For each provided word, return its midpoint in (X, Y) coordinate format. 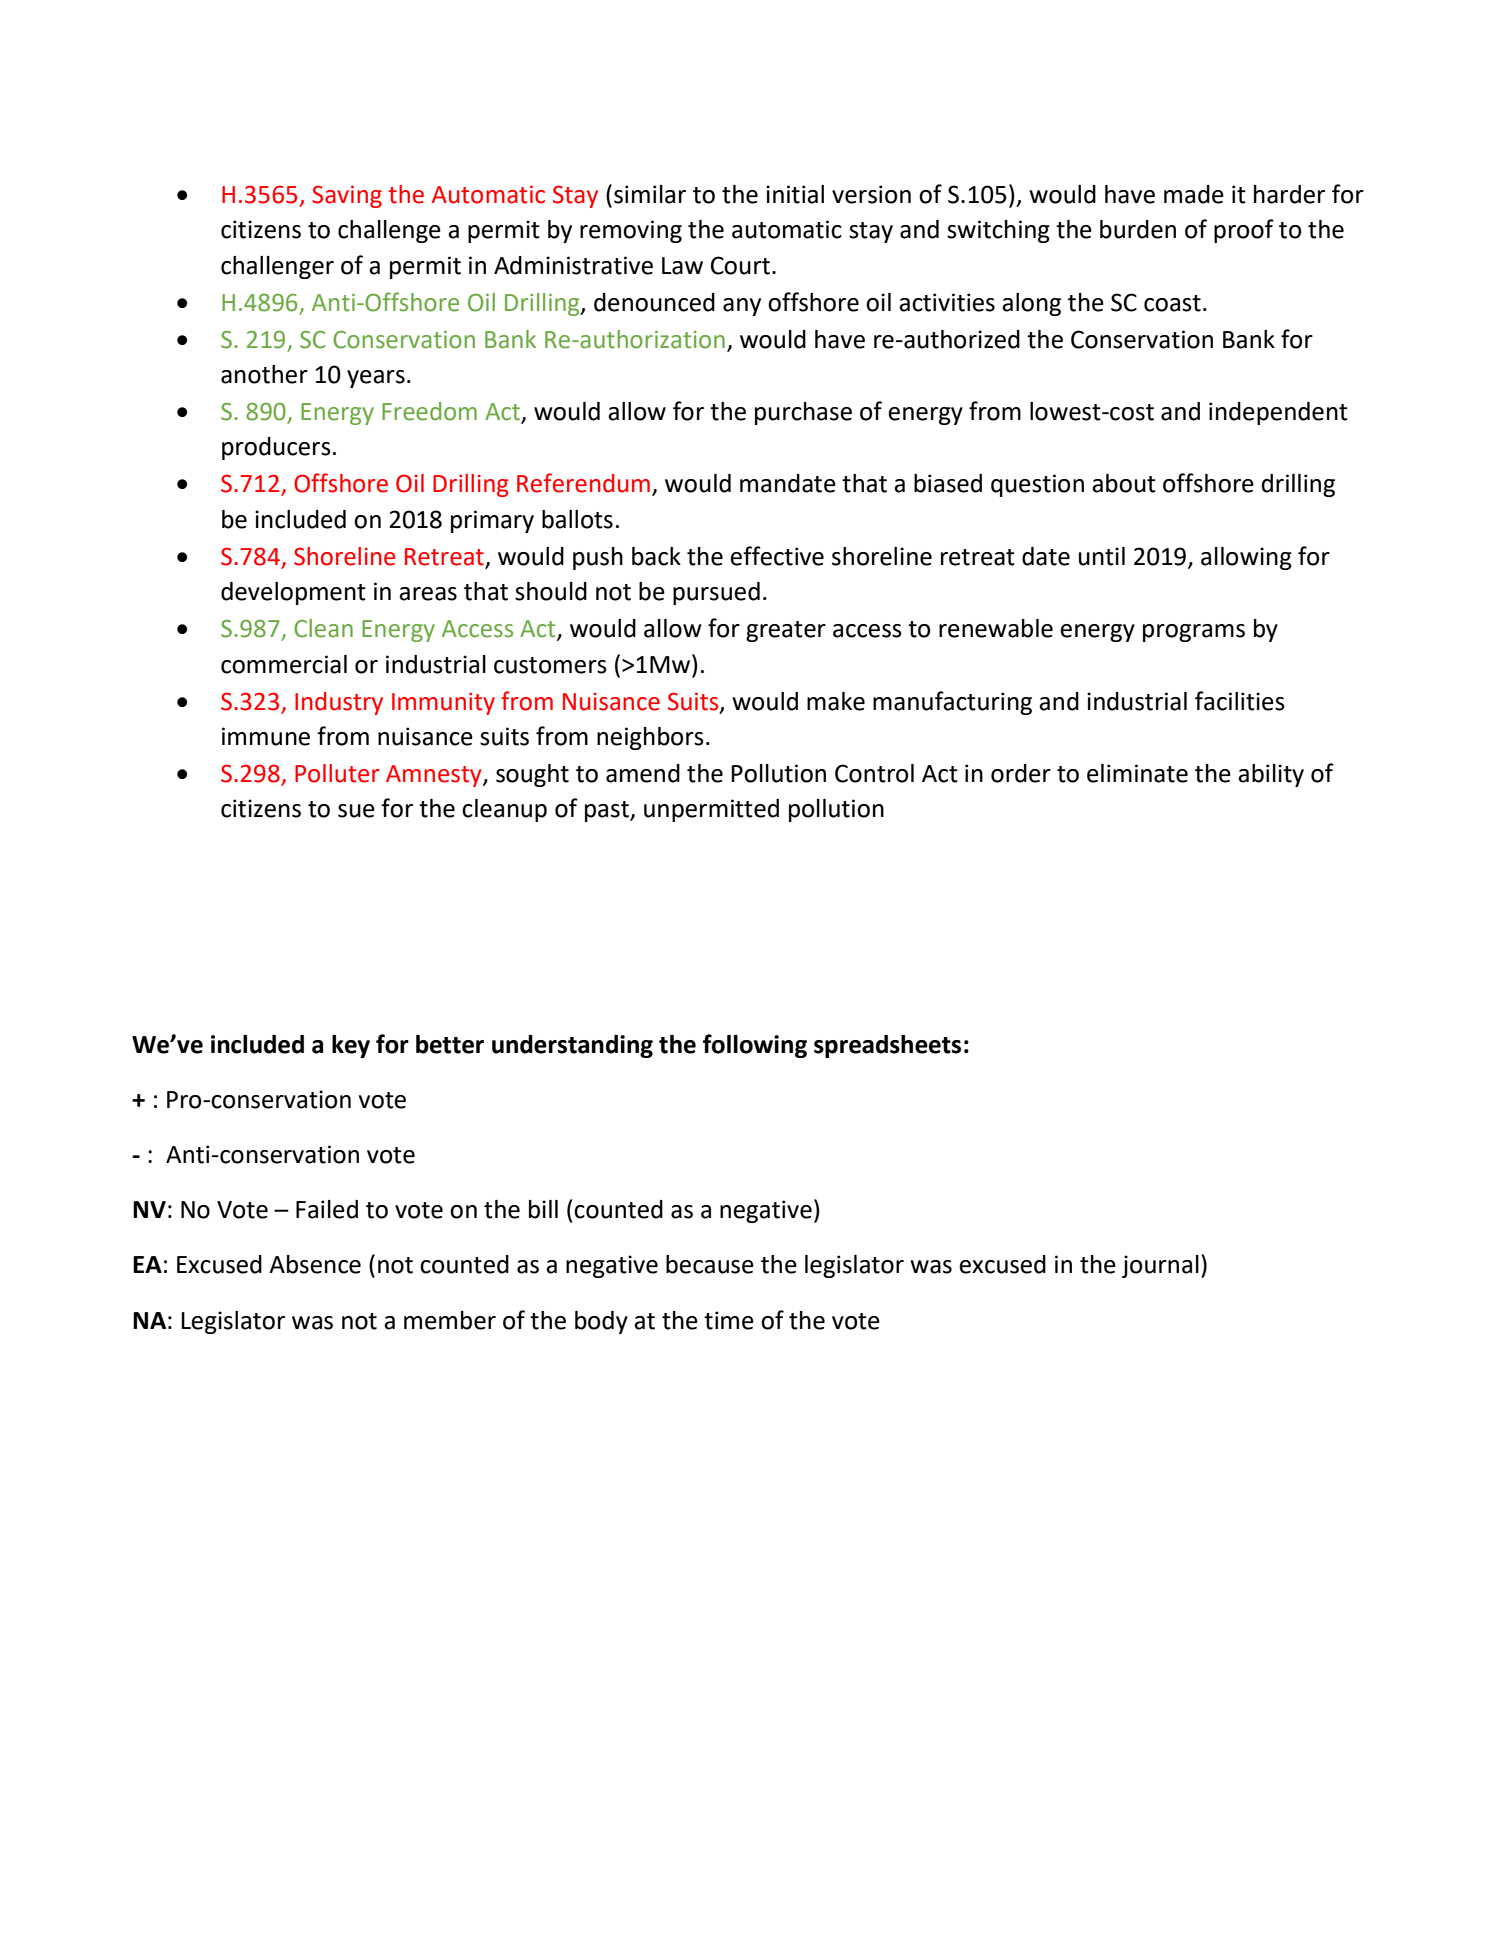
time (729, 1320)
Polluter (337, 773)
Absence (315, 1264)
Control (874, 773)
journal (1160, 1266)
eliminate (1137, 773)
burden (1138, 229)
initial (795, 194)
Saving (347, 196)
